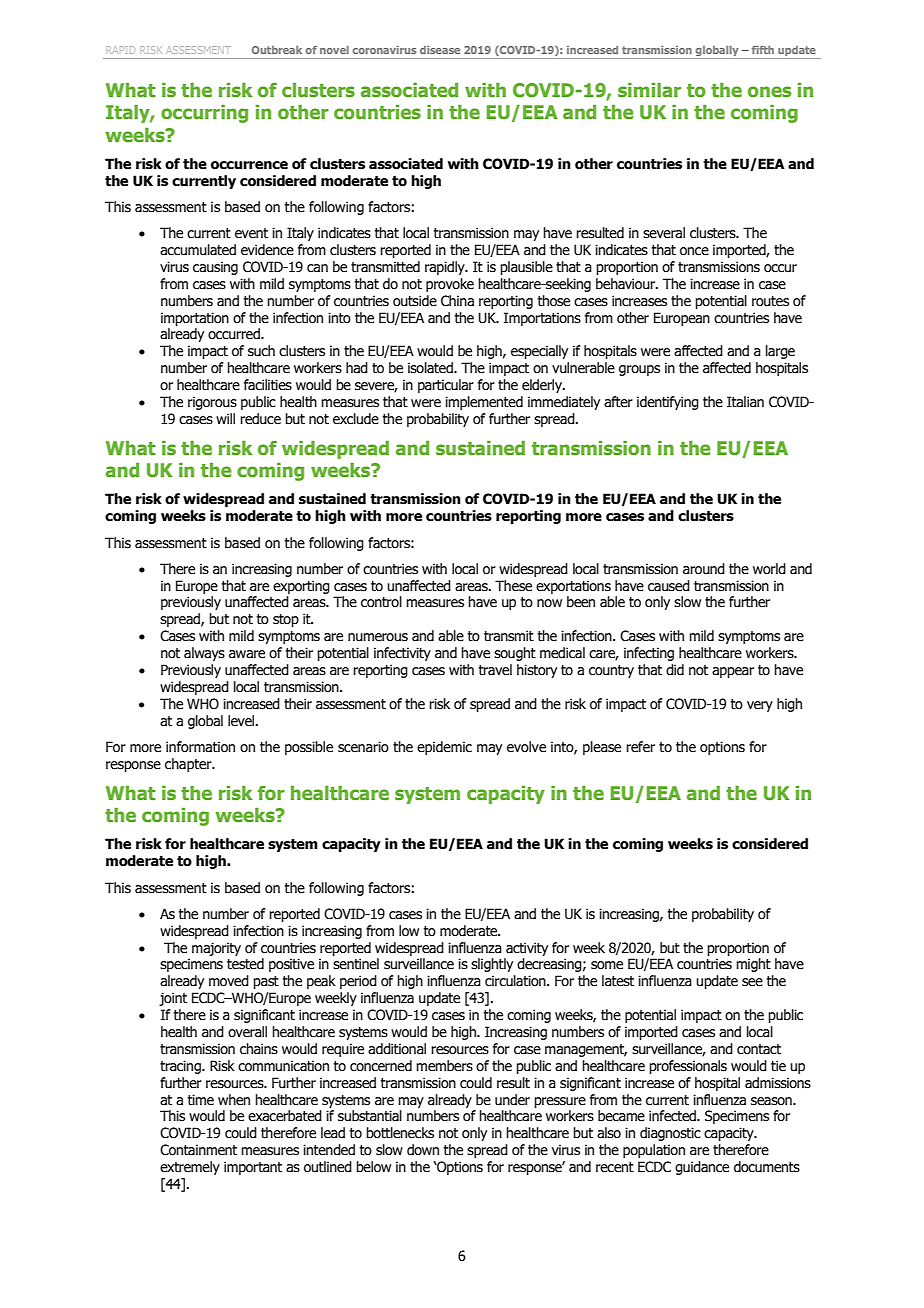  I want to click on Outbreak, so click(277, 50).
